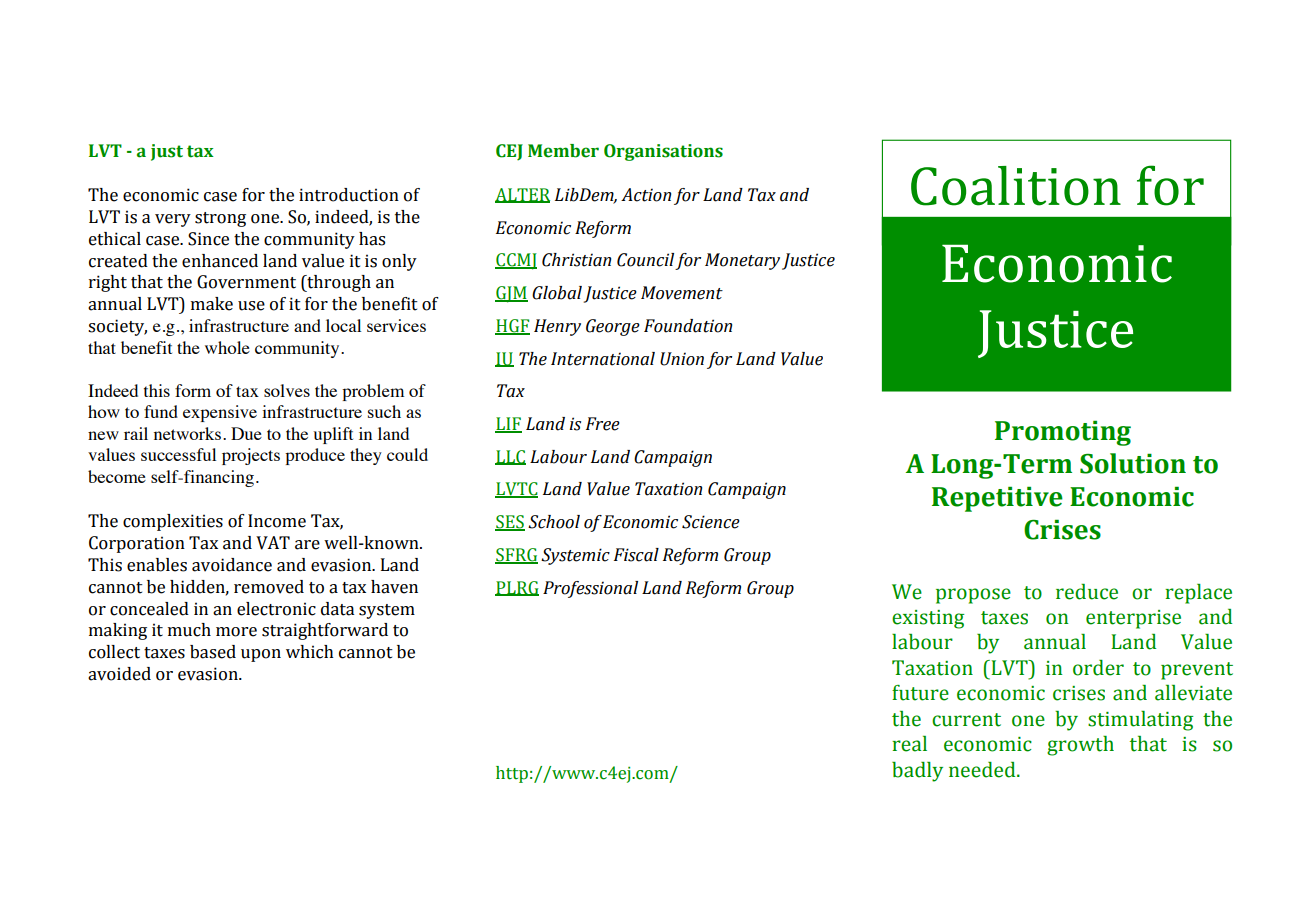 The image size is (1308, 924). I want to click on Organisations, so click(663, 152).
